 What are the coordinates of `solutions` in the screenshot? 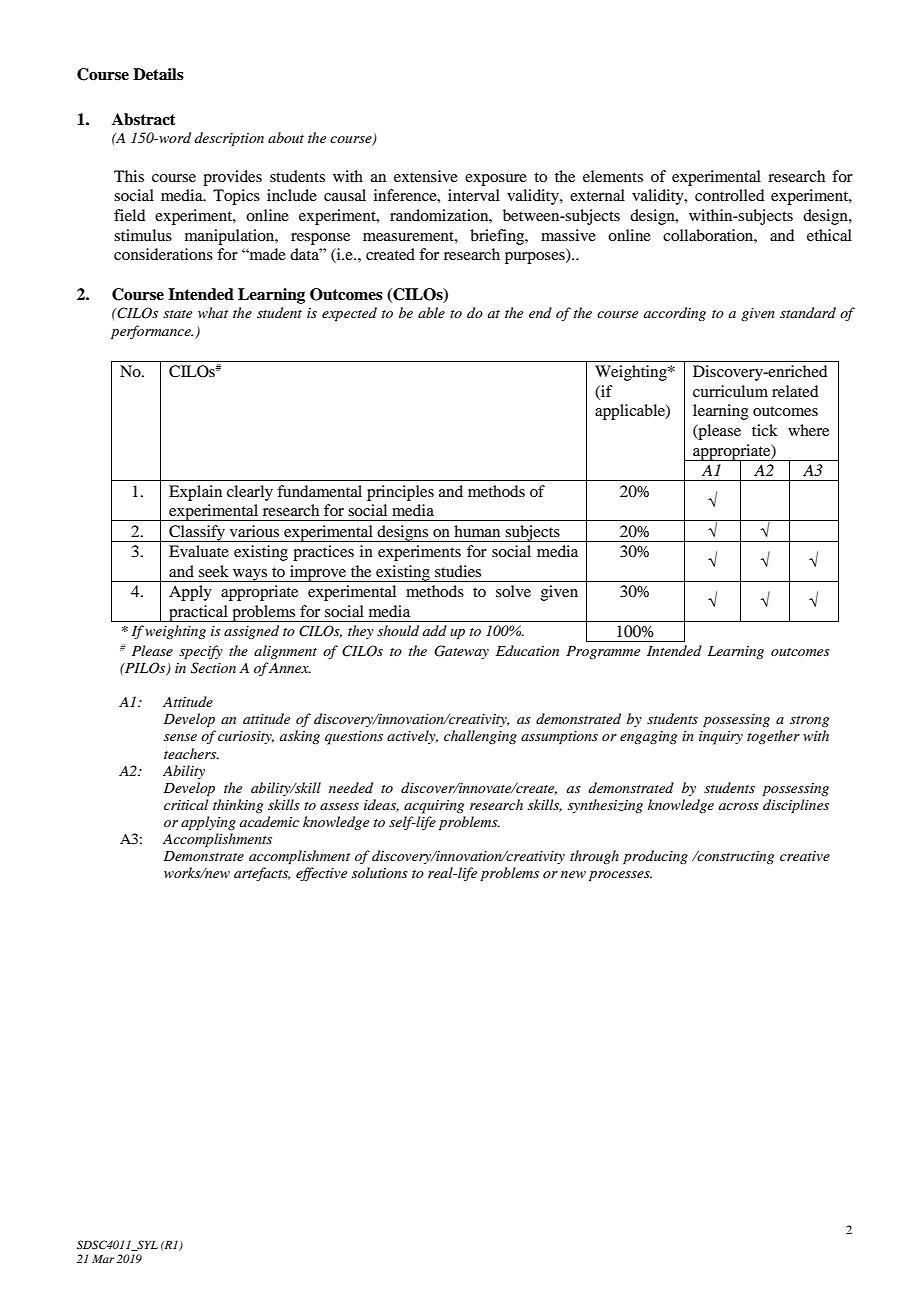 It's located at (380, 872).
